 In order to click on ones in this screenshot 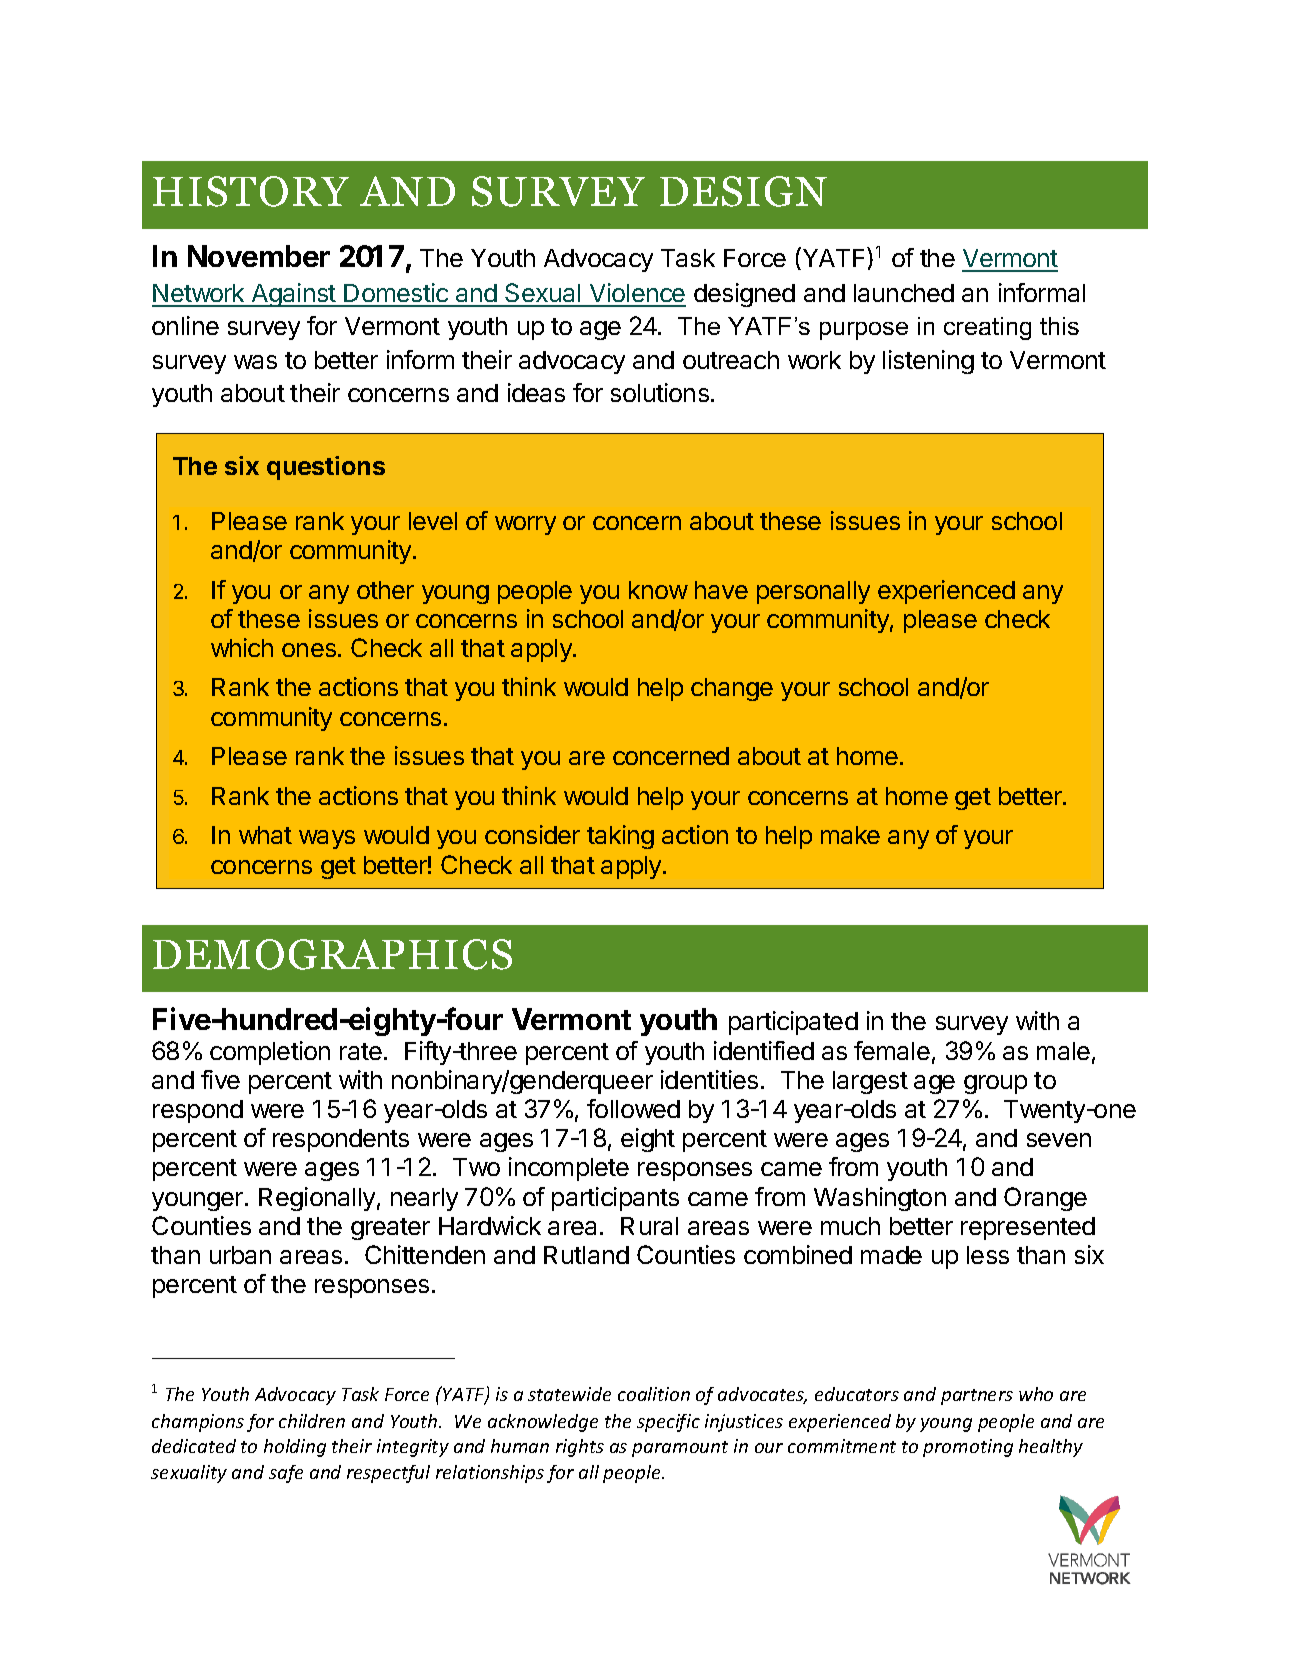, I will do `click(309, 650)`.
